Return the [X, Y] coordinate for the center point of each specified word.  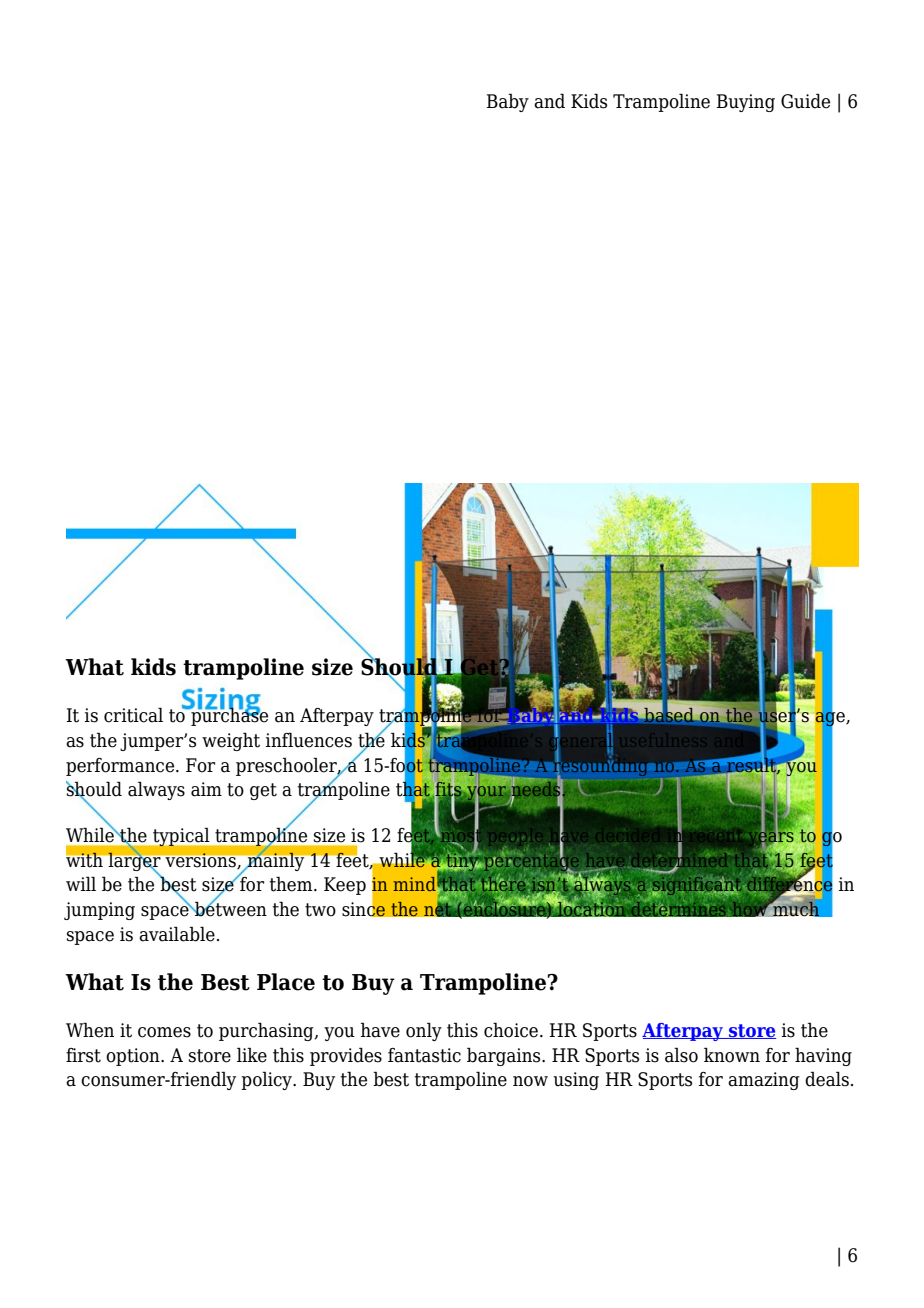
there [505, 883]
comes [164, 1032]
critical [133, 715]
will [81, 883]
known [732, 1055]
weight [231, 741]
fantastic [424, 1055]
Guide [805, 101]
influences [309, 740]
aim [206, 789]
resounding [599, 766]
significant [697, 887]
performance [121, 767]
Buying [745, 103]
